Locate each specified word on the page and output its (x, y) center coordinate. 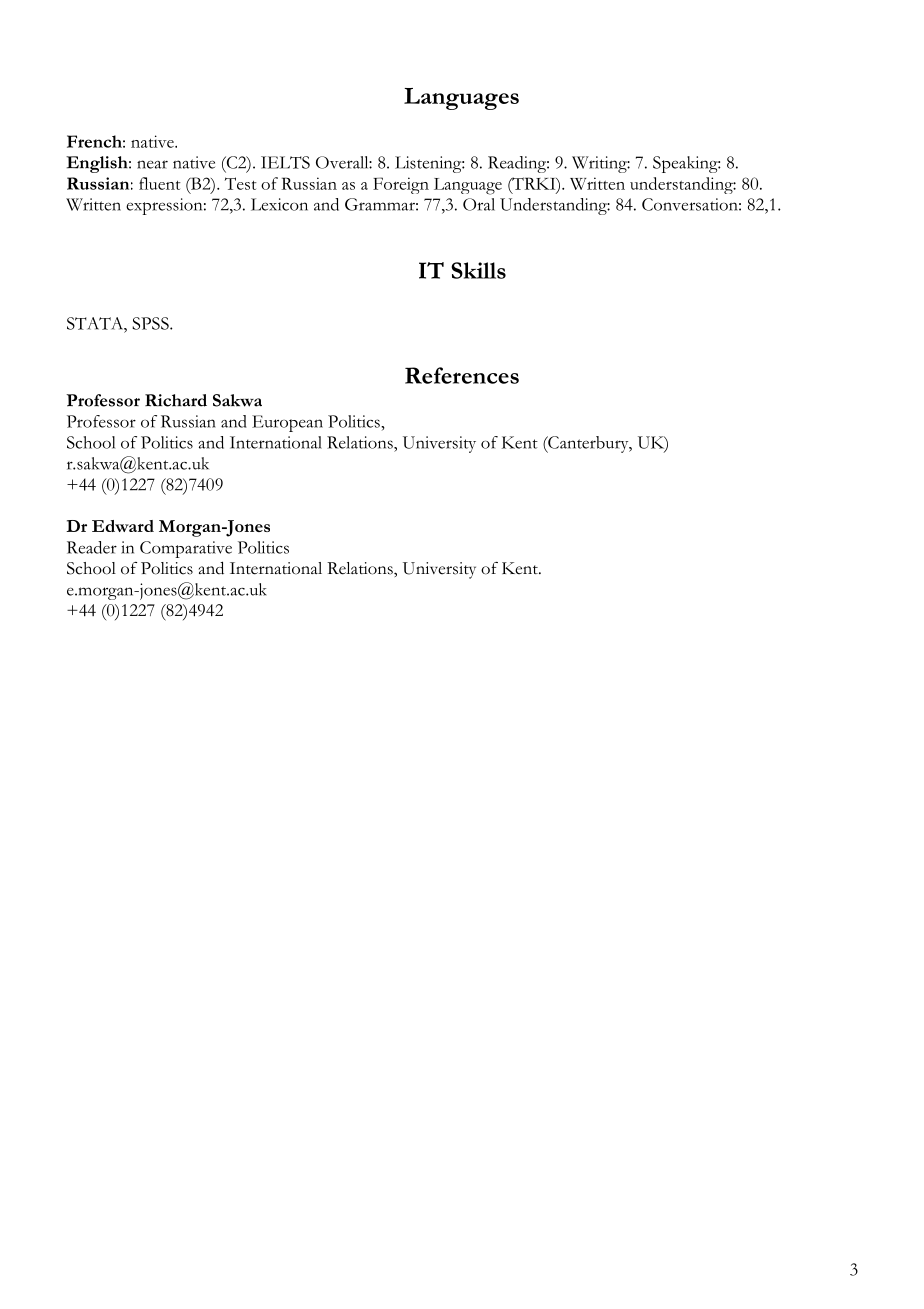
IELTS (285, 162)
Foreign (401, 185)
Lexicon (279, 204)
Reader (92, 547)
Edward (123, 526)
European (287, 423)
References (462, 375)
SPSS (151, 323)
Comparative (186, 549)
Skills (478, 270)
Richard (176, 400)
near (152, 164)
